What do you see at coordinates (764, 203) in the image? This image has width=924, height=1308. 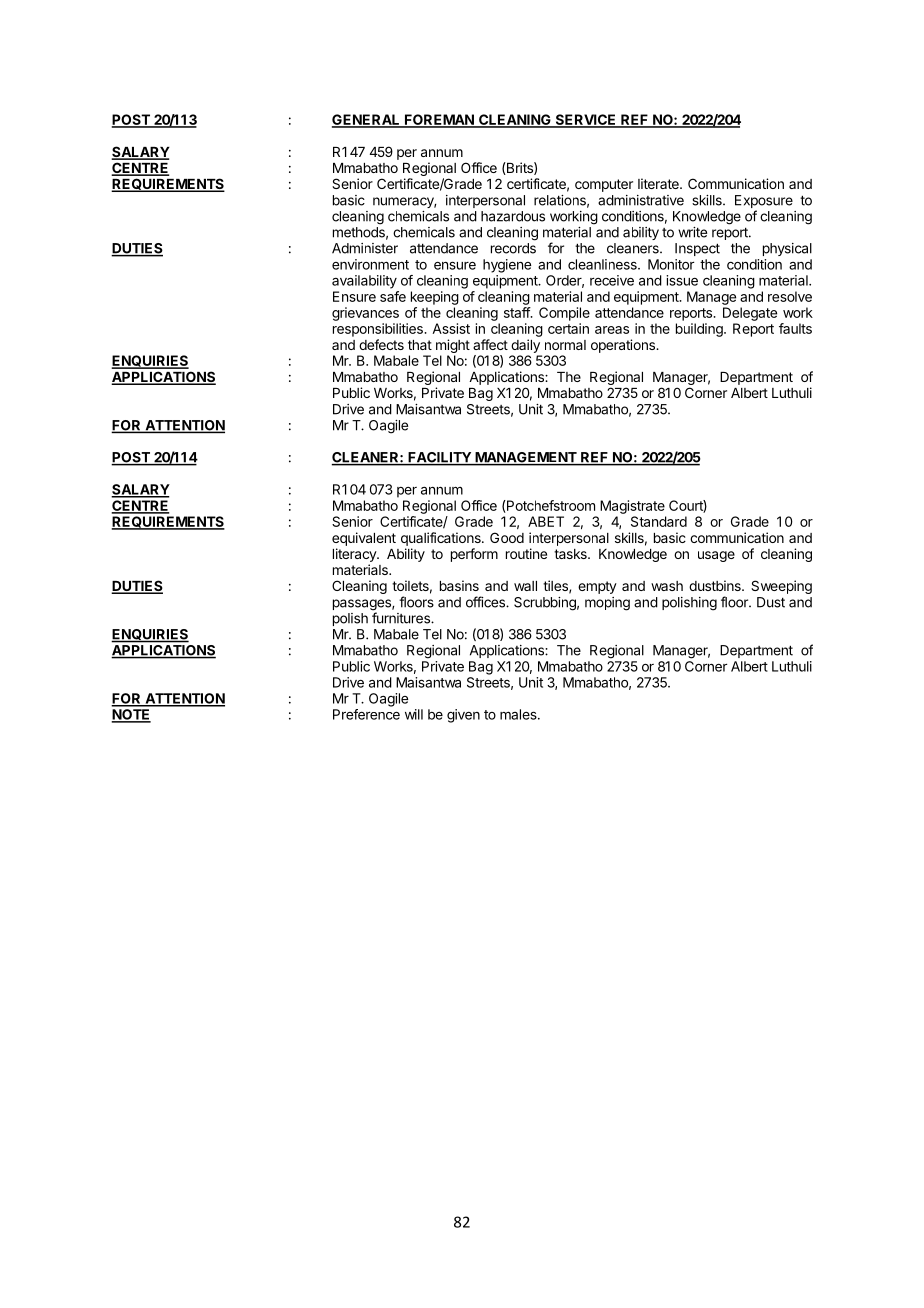 I see `Exposure` at bounding box center [764, 203].
